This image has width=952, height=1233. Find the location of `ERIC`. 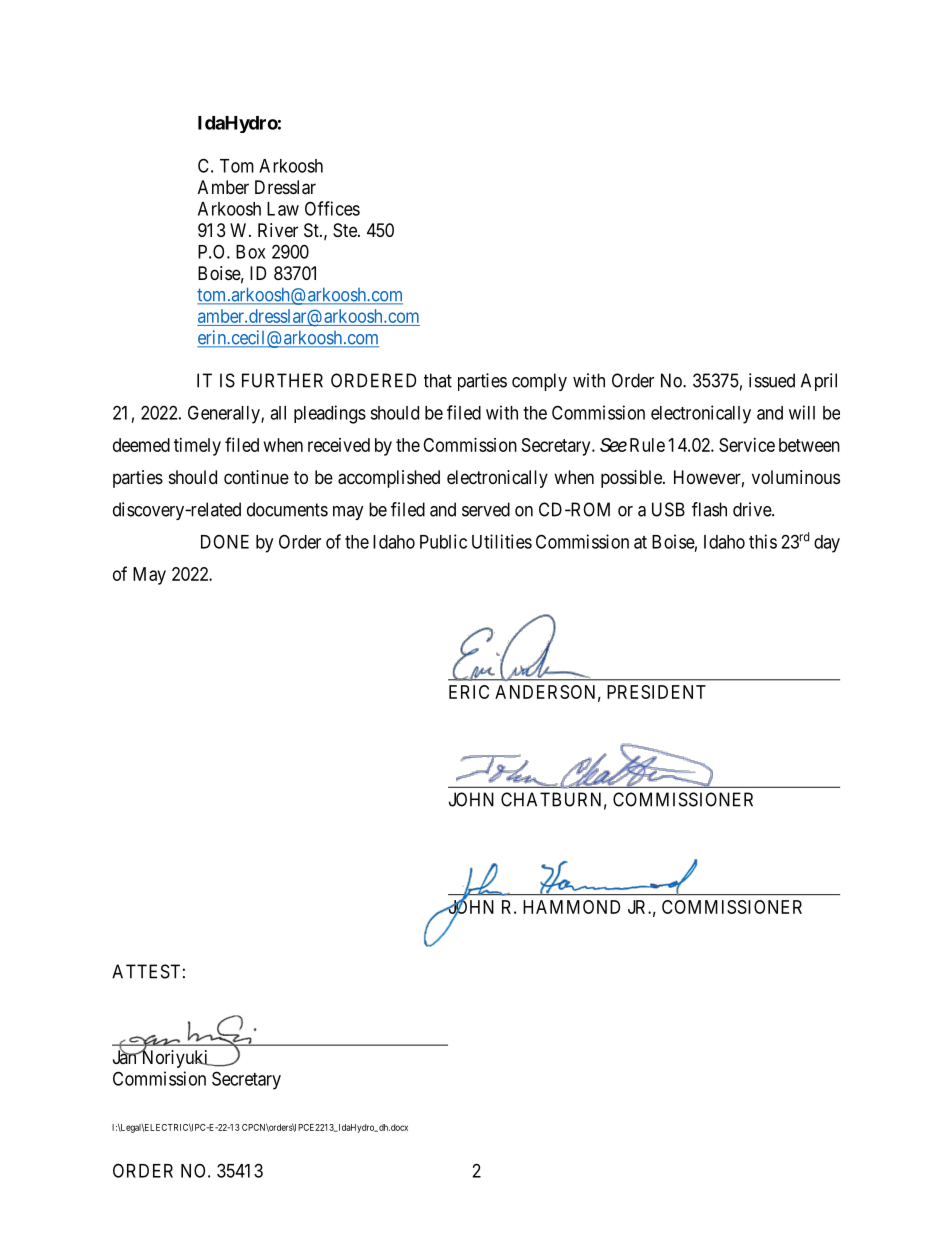

ERIC is located at coordinates (469, 692).
